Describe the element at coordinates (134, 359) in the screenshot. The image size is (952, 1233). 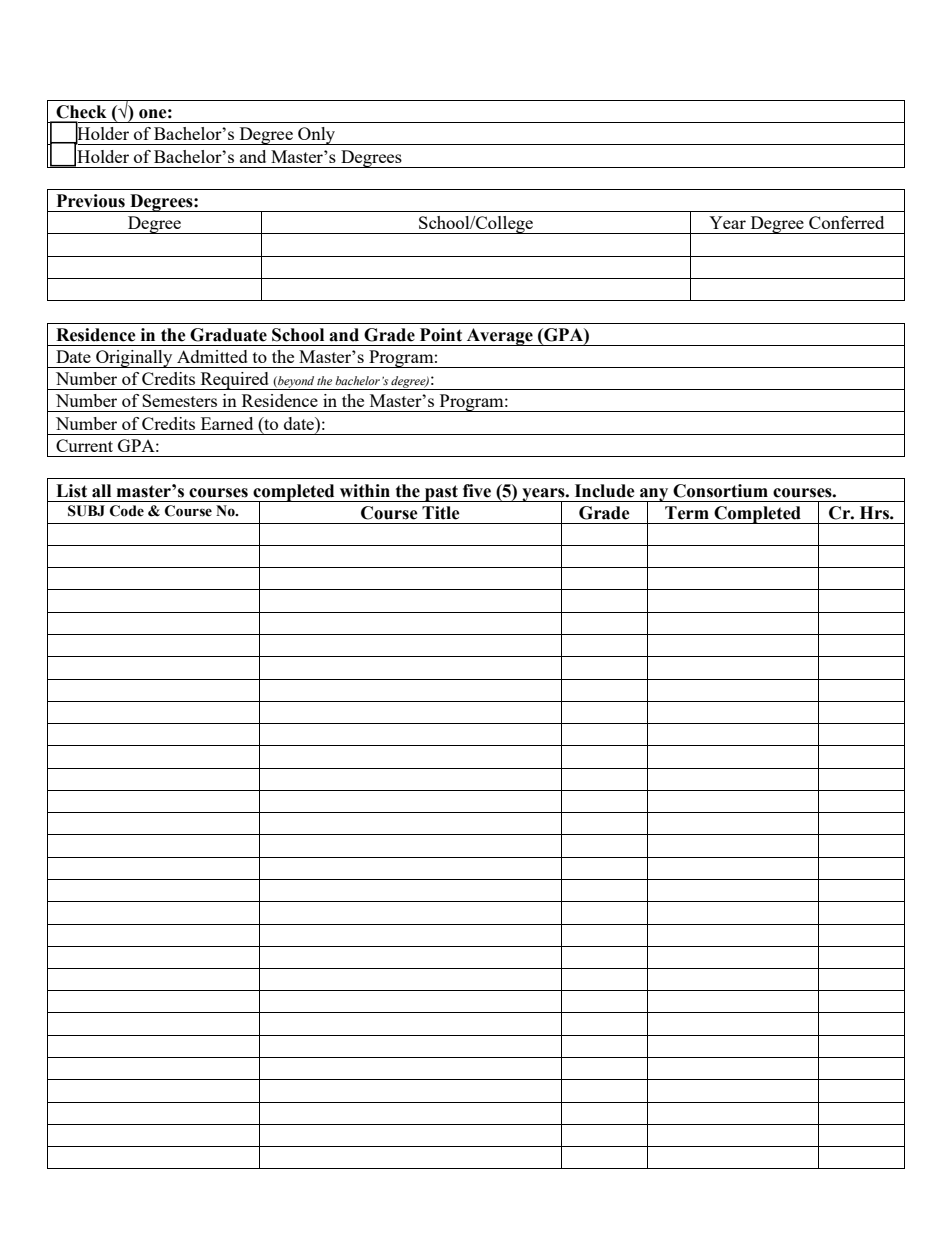
I see `Originally` at that location.
